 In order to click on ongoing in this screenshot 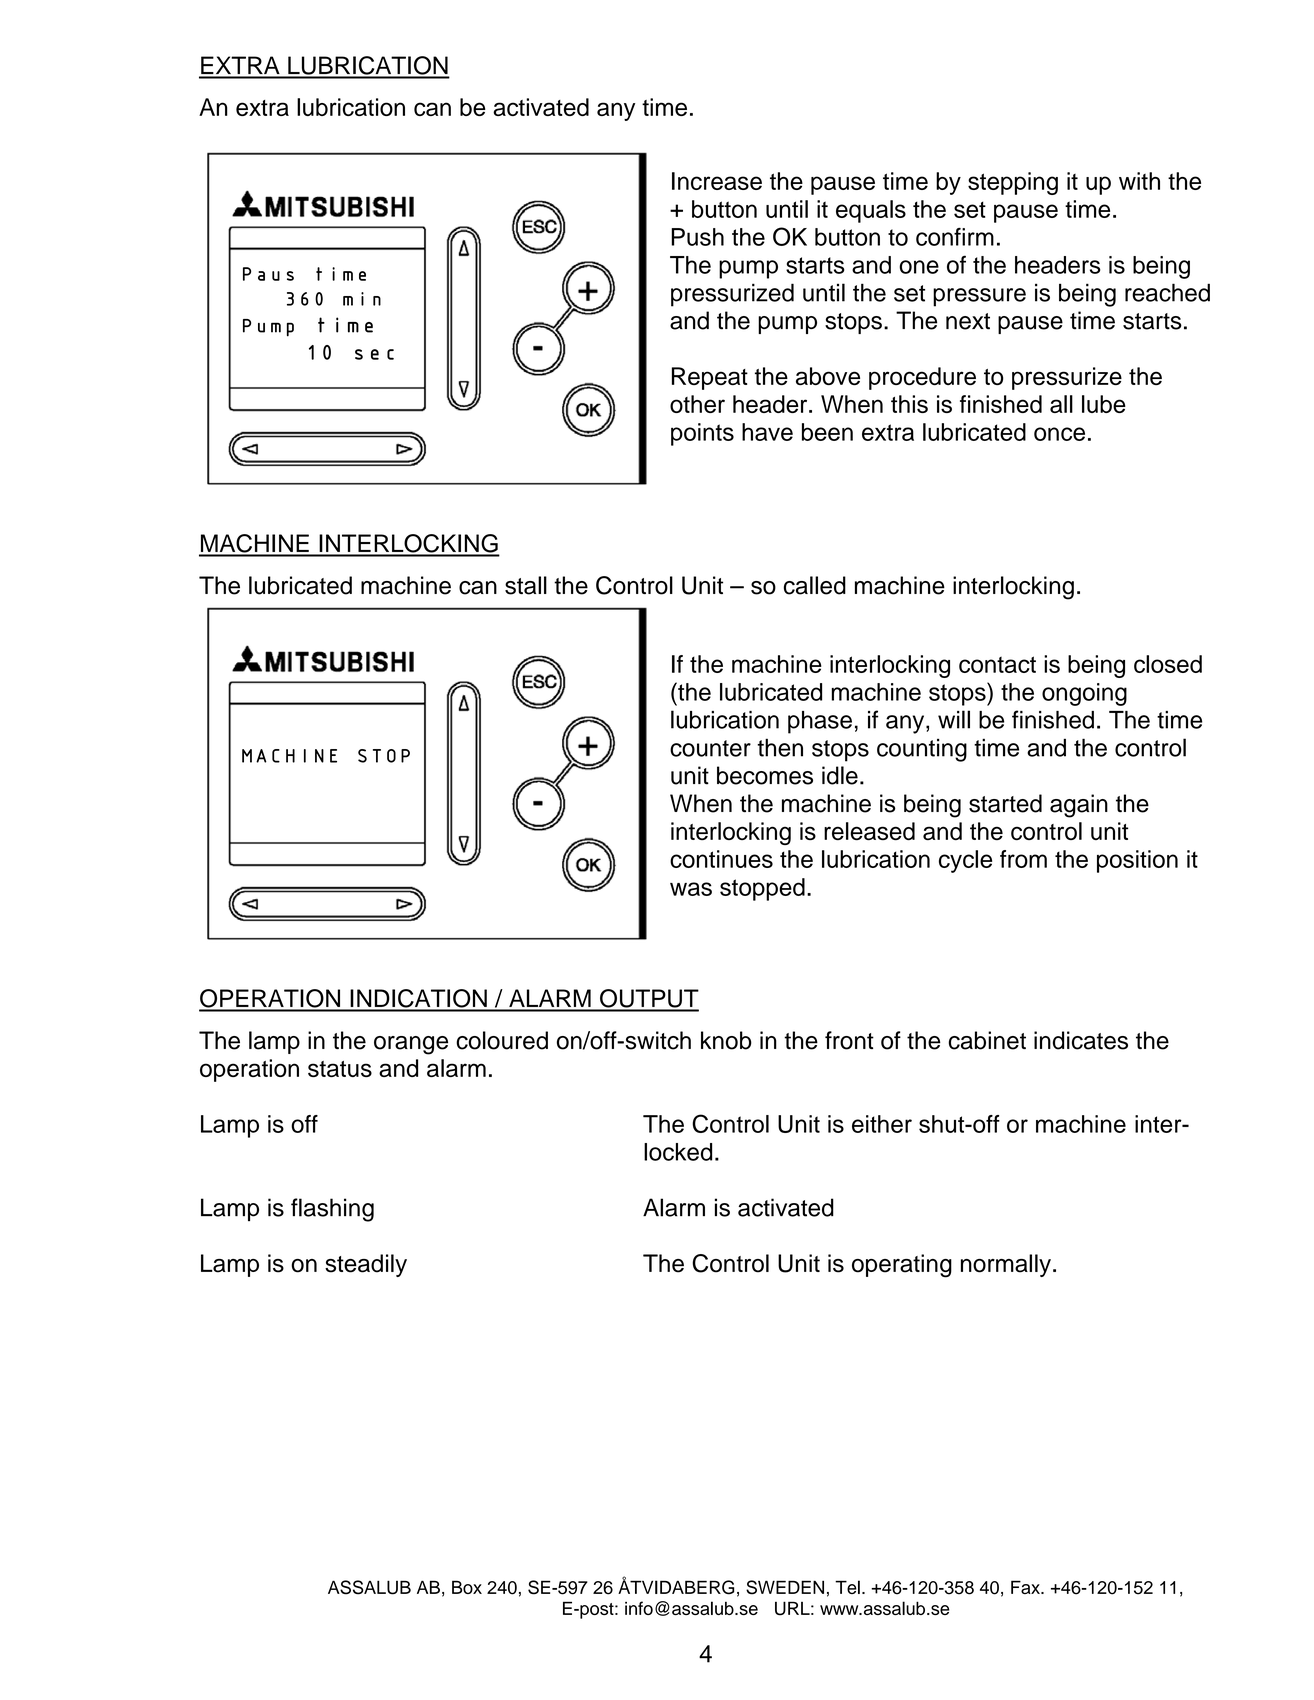, I will do `click(1084, 694)`.
